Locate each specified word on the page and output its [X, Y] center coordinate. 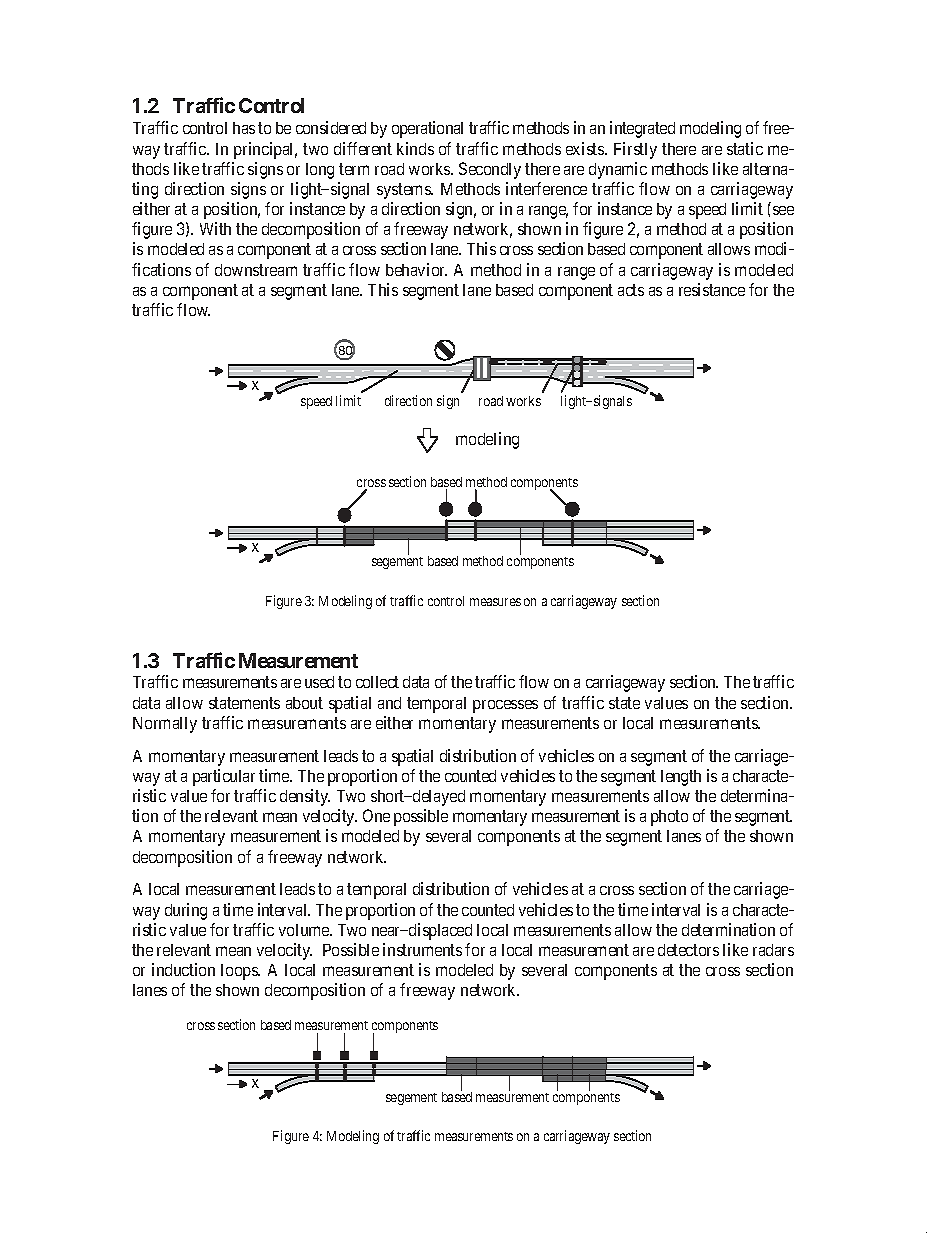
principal [265, 150]
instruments [422, 949]
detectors [688, 950]
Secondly [490, 170]
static [745, 148]
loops [240, 972]
